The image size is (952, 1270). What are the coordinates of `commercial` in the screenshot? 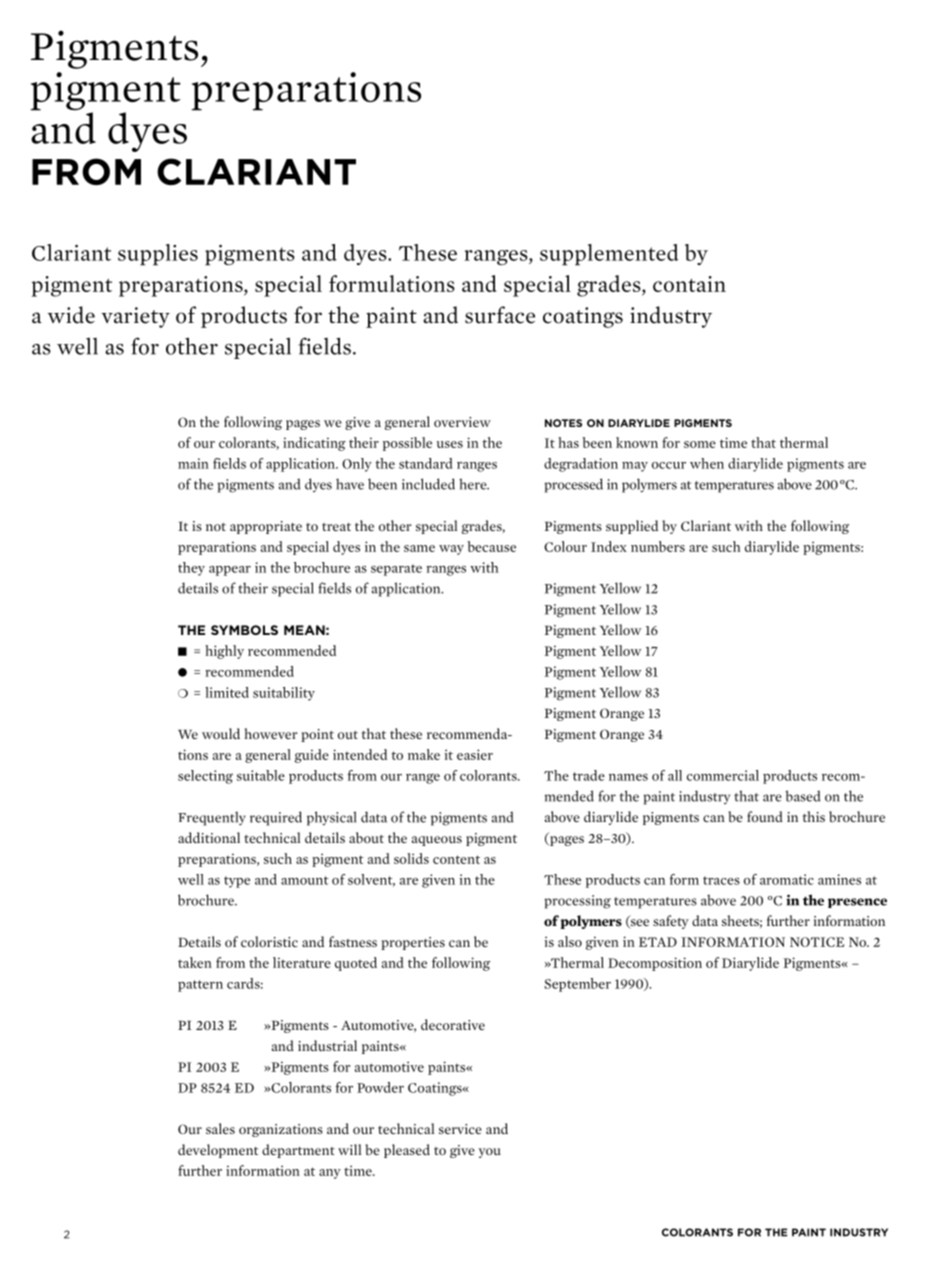 It's located at (723, 775).
